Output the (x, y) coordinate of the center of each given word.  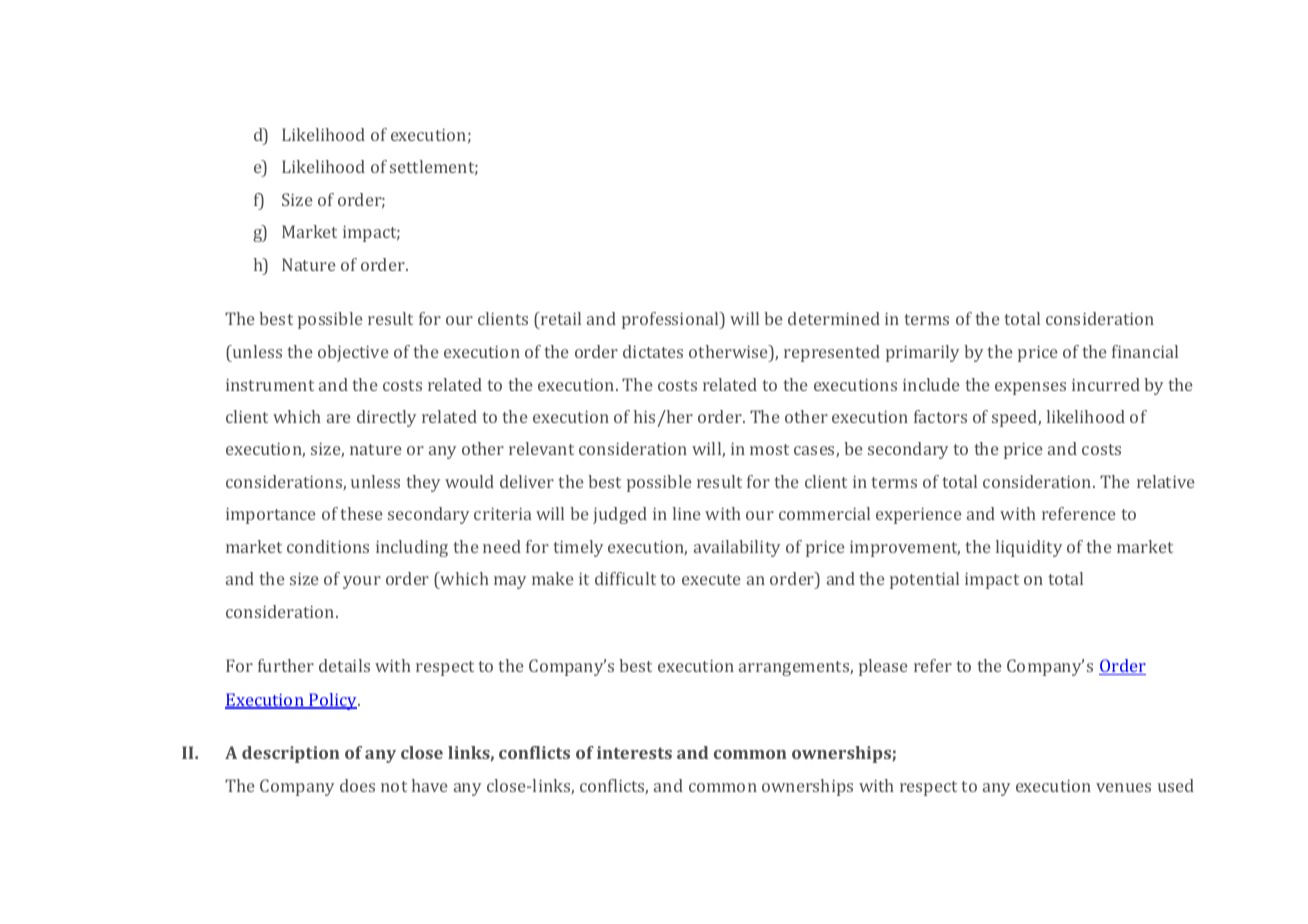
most (769, 449)
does (357, 785)
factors (940, 416)
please (883, 667)
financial (1145, 351)
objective (353, 353)
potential (924, 580)
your (362, 582)
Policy (333, 701)
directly (386, 418)
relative (1165, 481)
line (686, 513)
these (361, 513)
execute (711, 579)
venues (1123, 787)
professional (671, 320)
